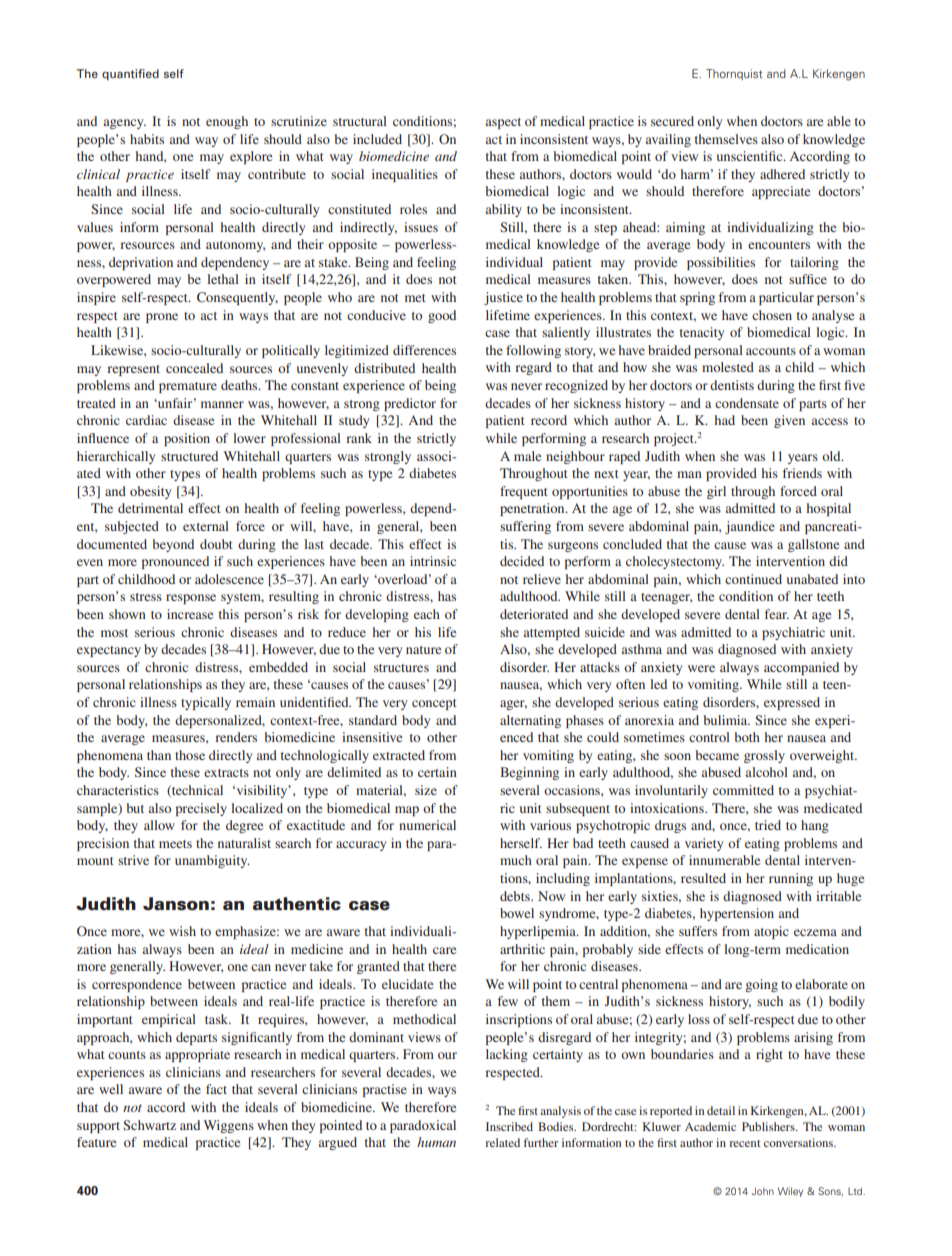  Describe the element at coordinates (227, 122) in the image. I see `enough` at that location.
